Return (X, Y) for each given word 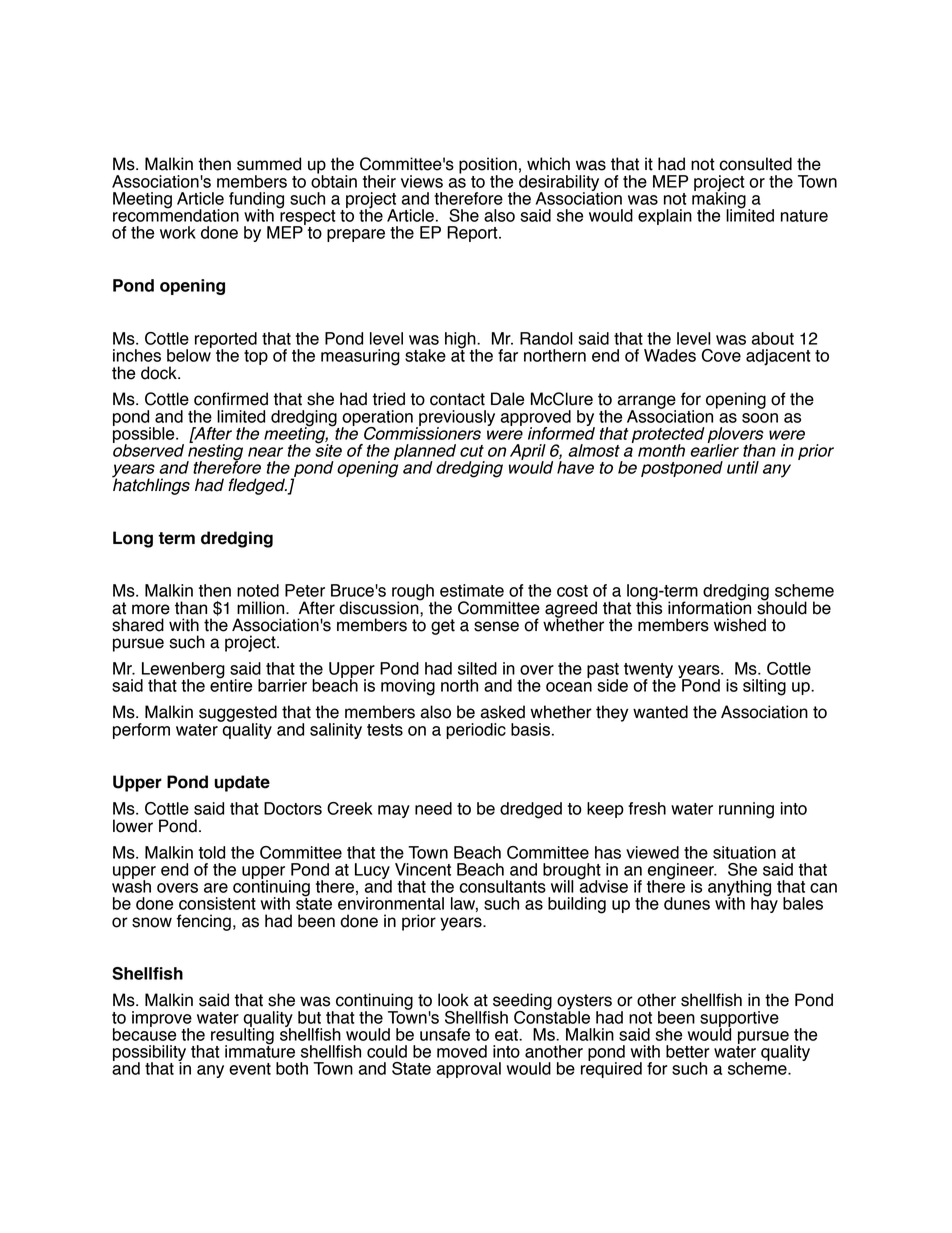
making (719, 200)
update (242, 783)
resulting (242, 1036)
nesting (215, 452)
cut (472, 451)
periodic (476, 731)
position (488, 166)
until (743, 467)
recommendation (176, 214)
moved (462, 1051)
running (746, 810)
